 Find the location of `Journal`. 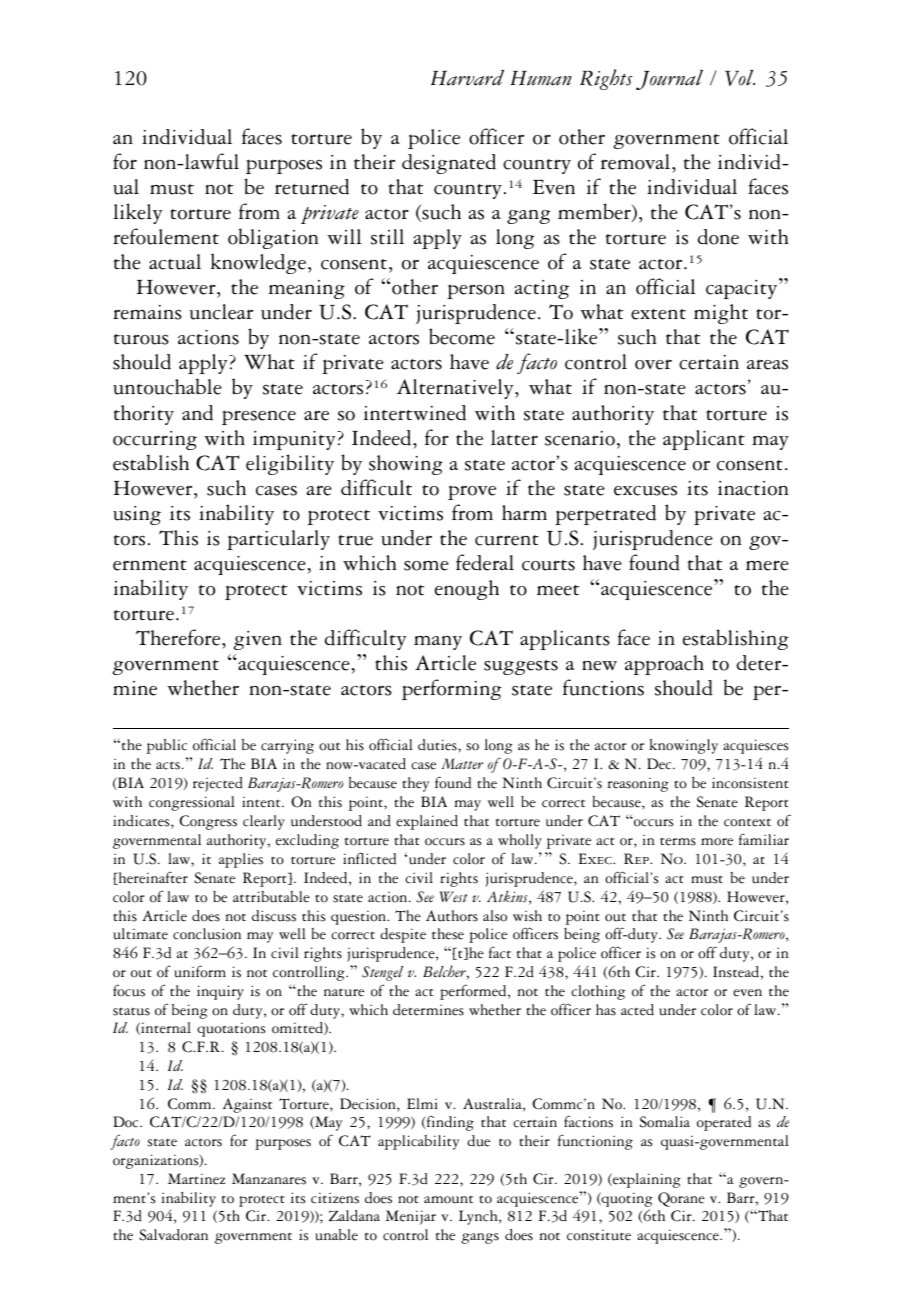

Journal is located at coordinates (669, 80).
